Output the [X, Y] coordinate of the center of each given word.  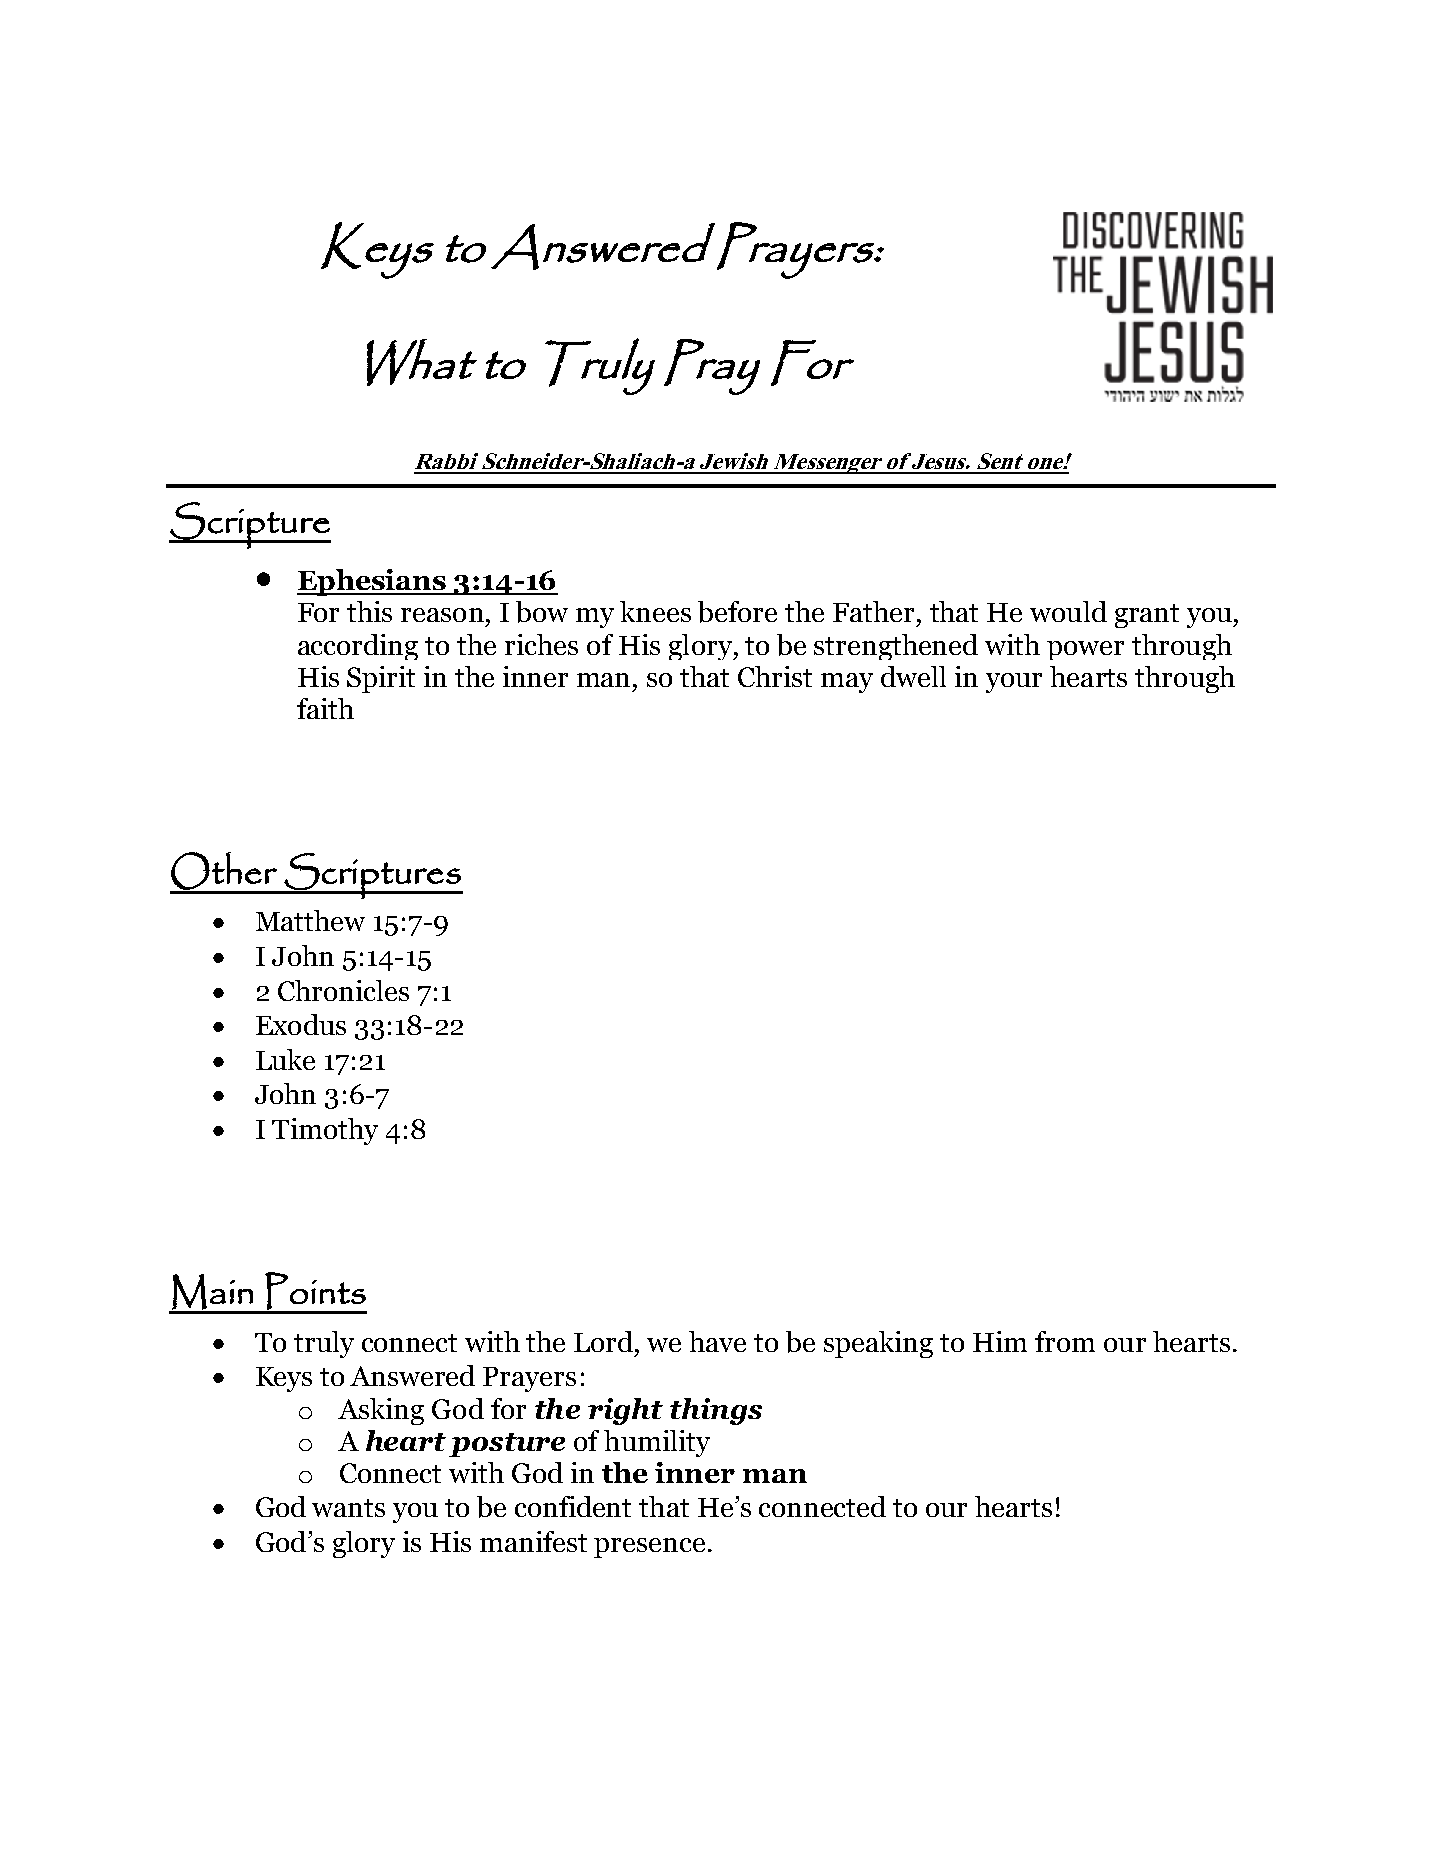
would [1068, 611]
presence [649, 1548]
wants [348, 1508]
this [369, 611]
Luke [285, 1059]
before [737, 612]
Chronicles [343, 990]
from [1065, 1341]
